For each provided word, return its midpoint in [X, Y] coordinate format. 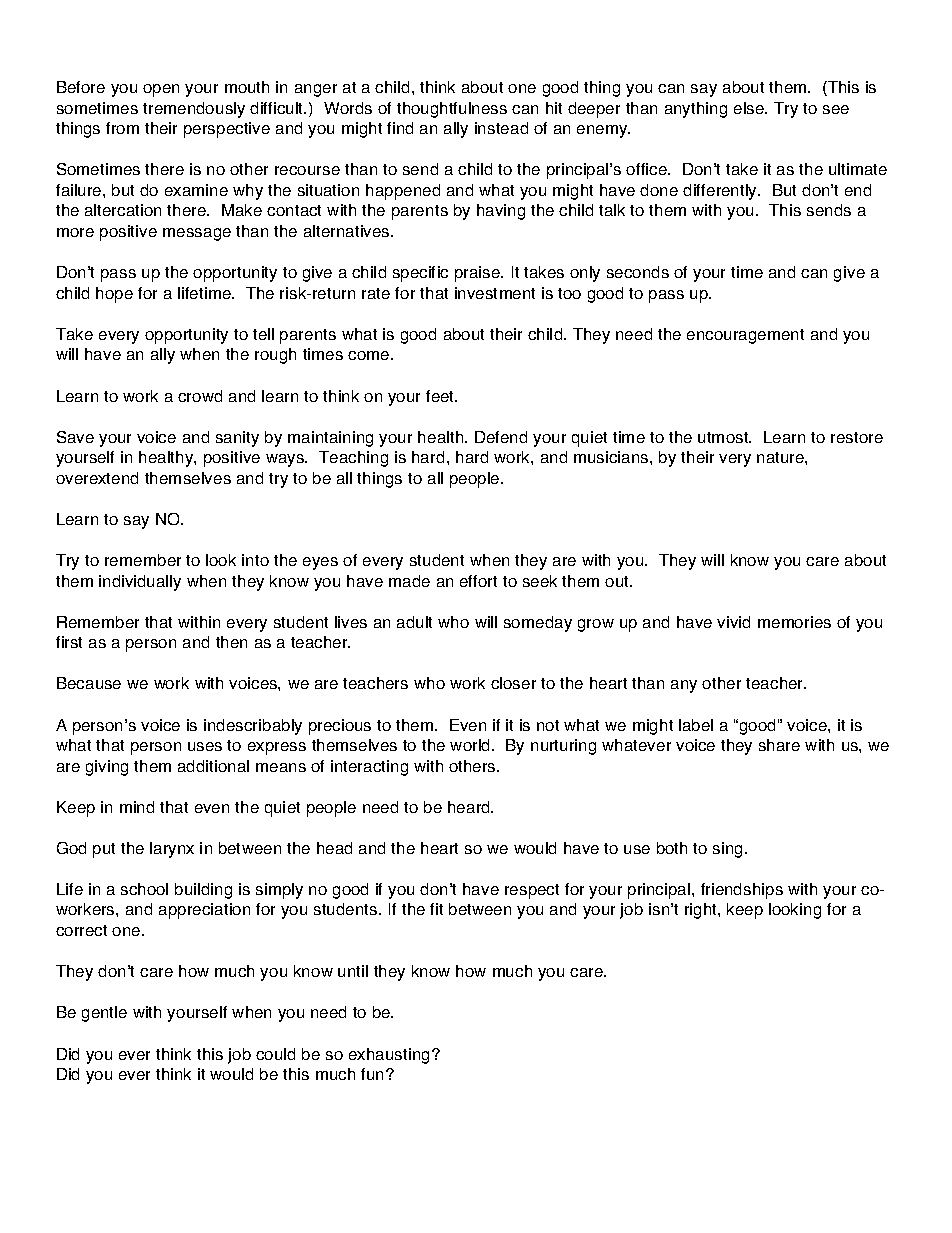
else [750, 108]
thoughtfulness [452, 110]
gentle [104, 1014]
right [702, 911]
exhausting [389, 1056]
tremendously [194, 110]
